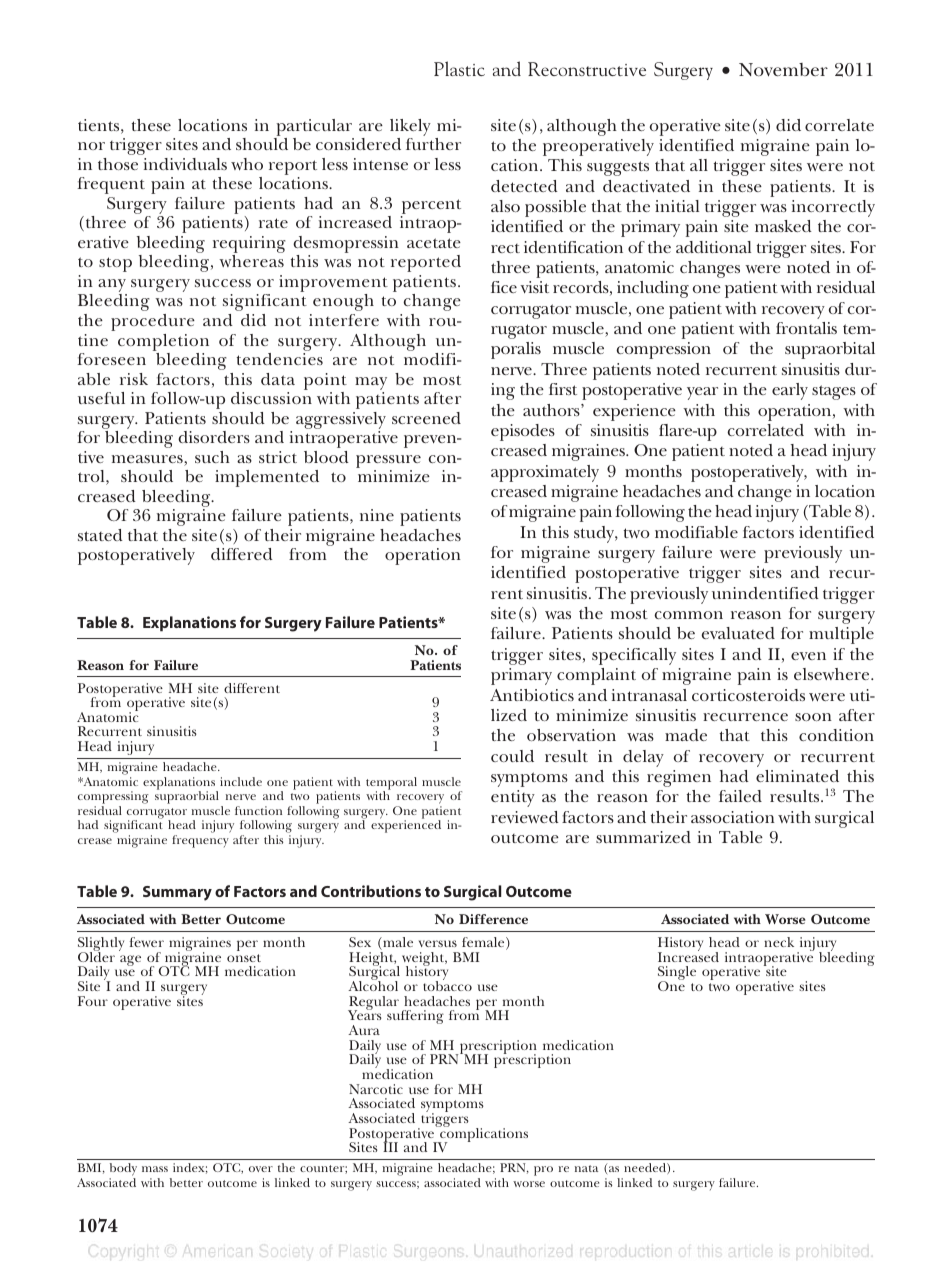 The height and width of the document is (1275, 952). What do you see at coordinates (390, 1146) in the document?
I see `III` at bounding box center [390, 1146].
